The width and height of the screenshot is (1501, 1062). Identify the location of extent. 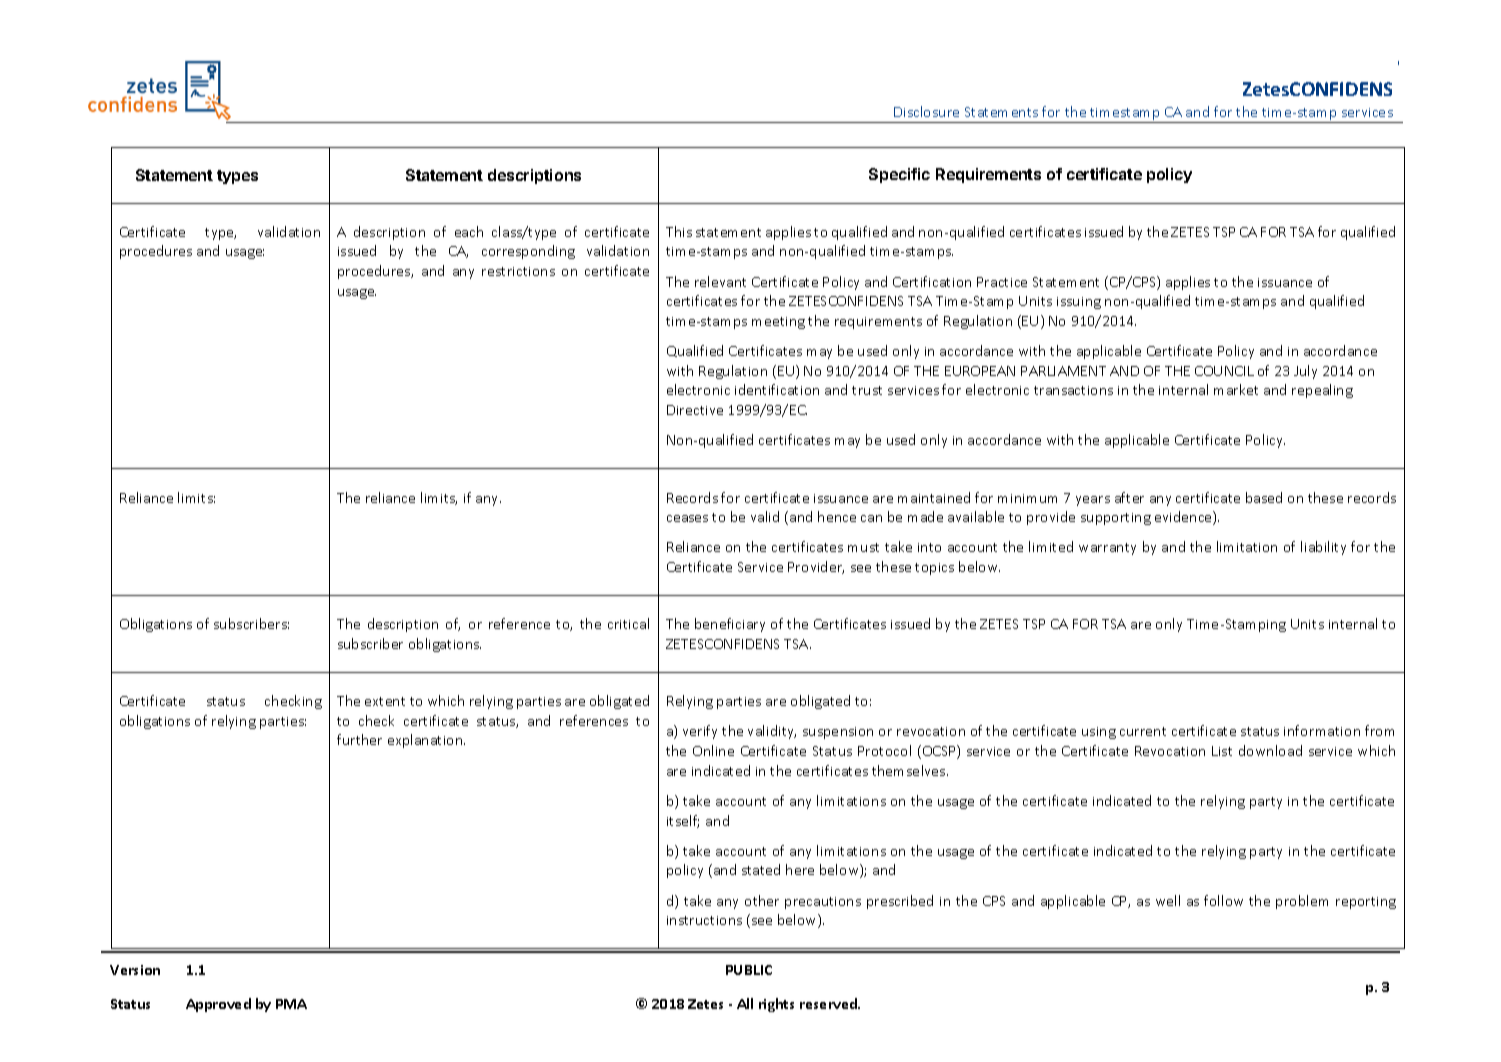
(385, 701).
